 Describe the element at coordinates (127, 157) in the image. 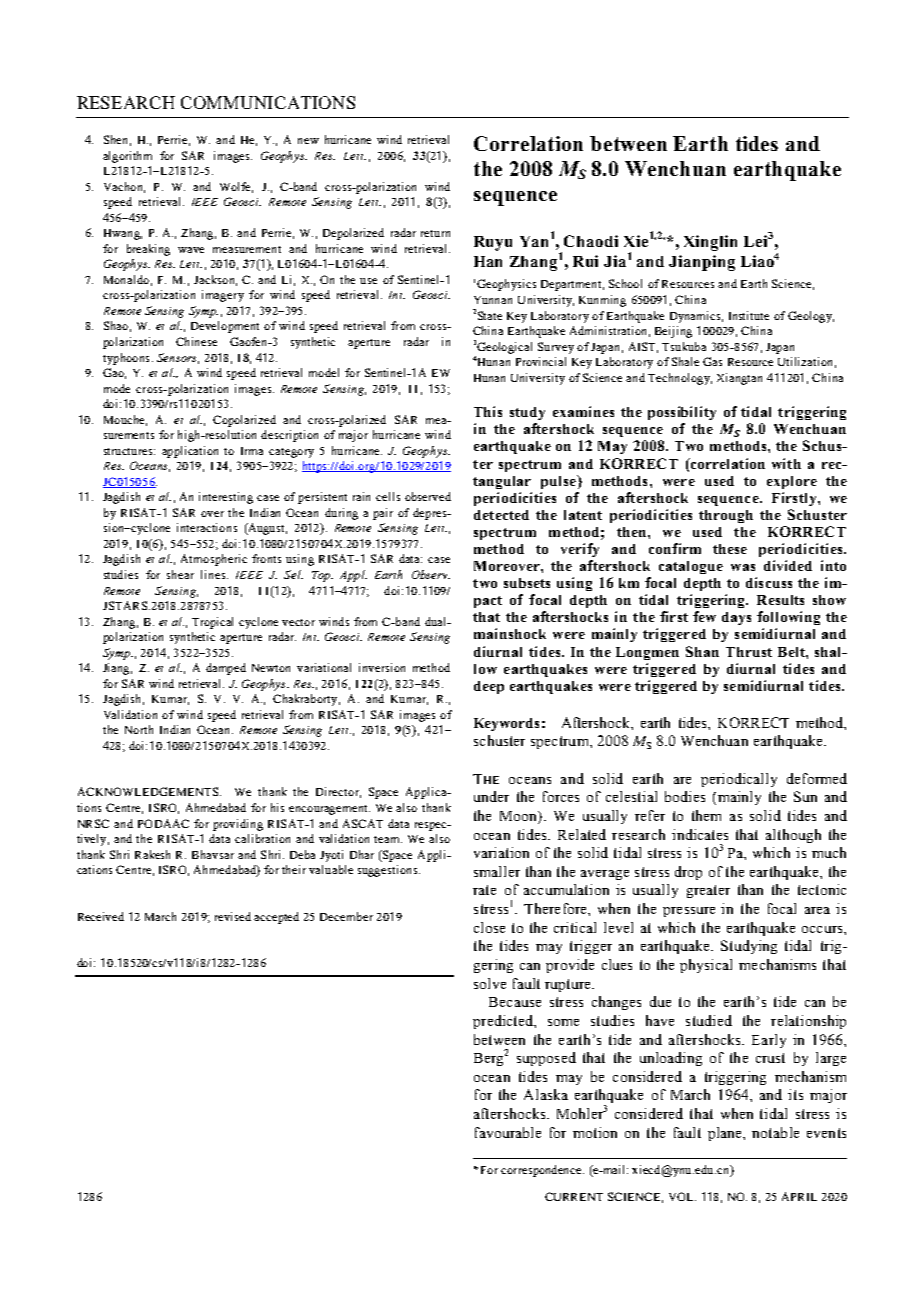

I see `algorithm` at that location.
